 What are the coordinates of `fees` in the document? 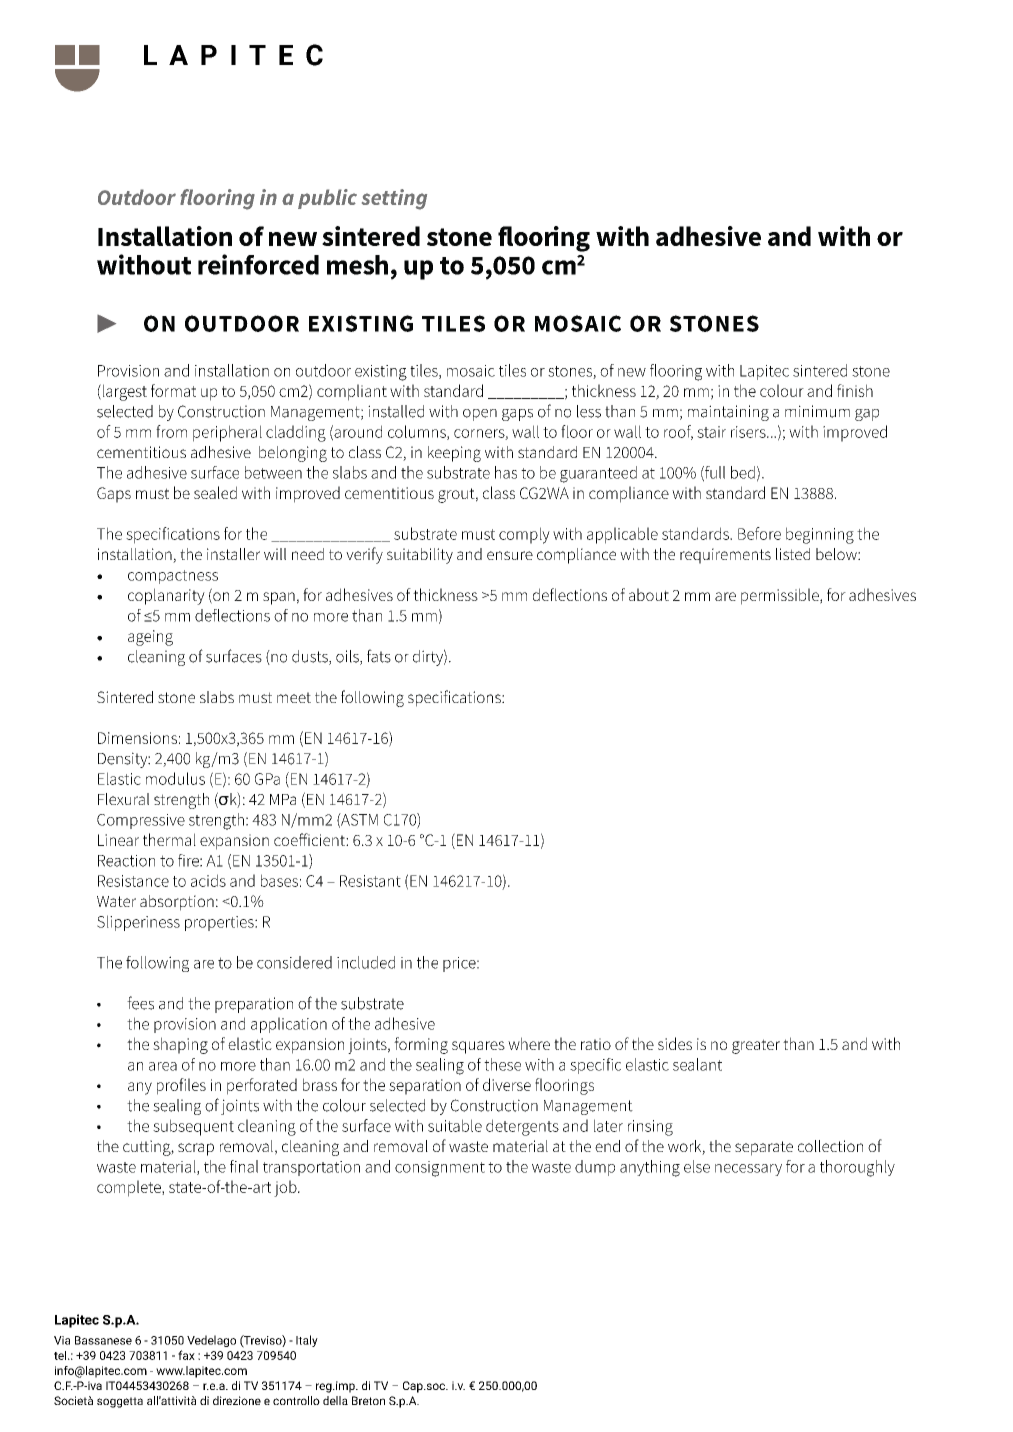 It's located at (140, 1003).
